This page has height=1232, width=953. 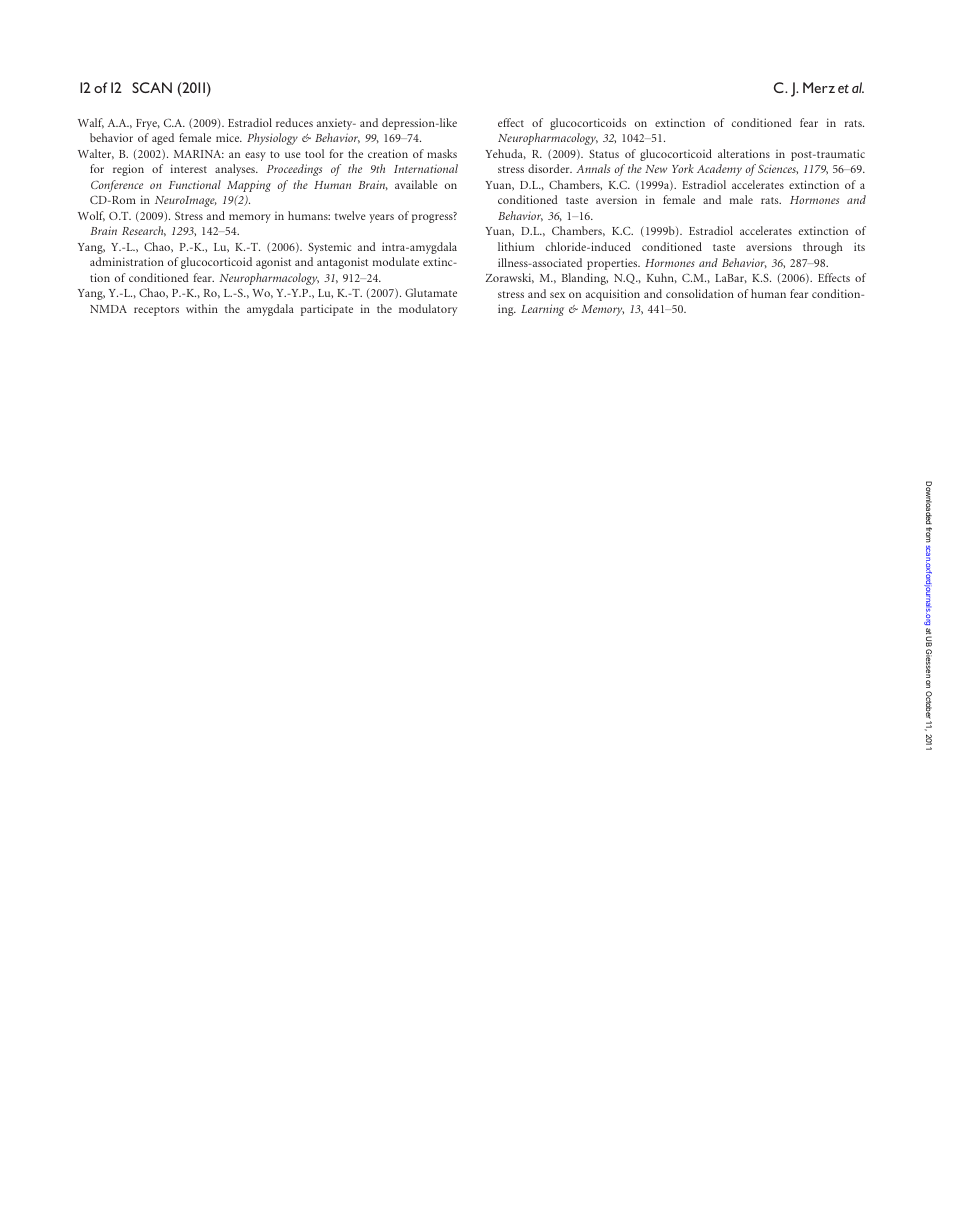 I want to click on sex, so click(x=557, y=295).
